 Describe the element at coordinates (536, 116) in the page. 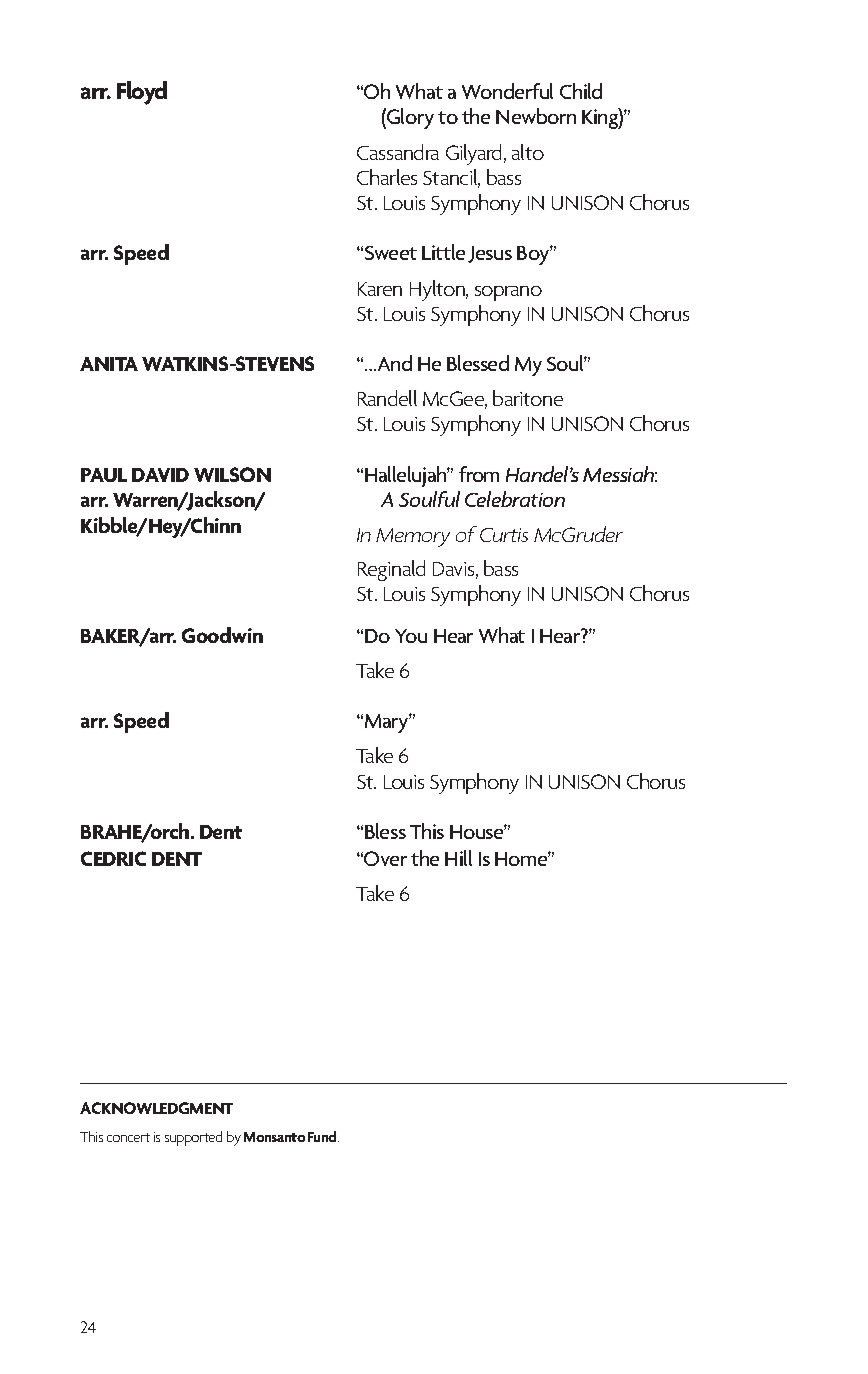

I see `Newborn` at that location.
